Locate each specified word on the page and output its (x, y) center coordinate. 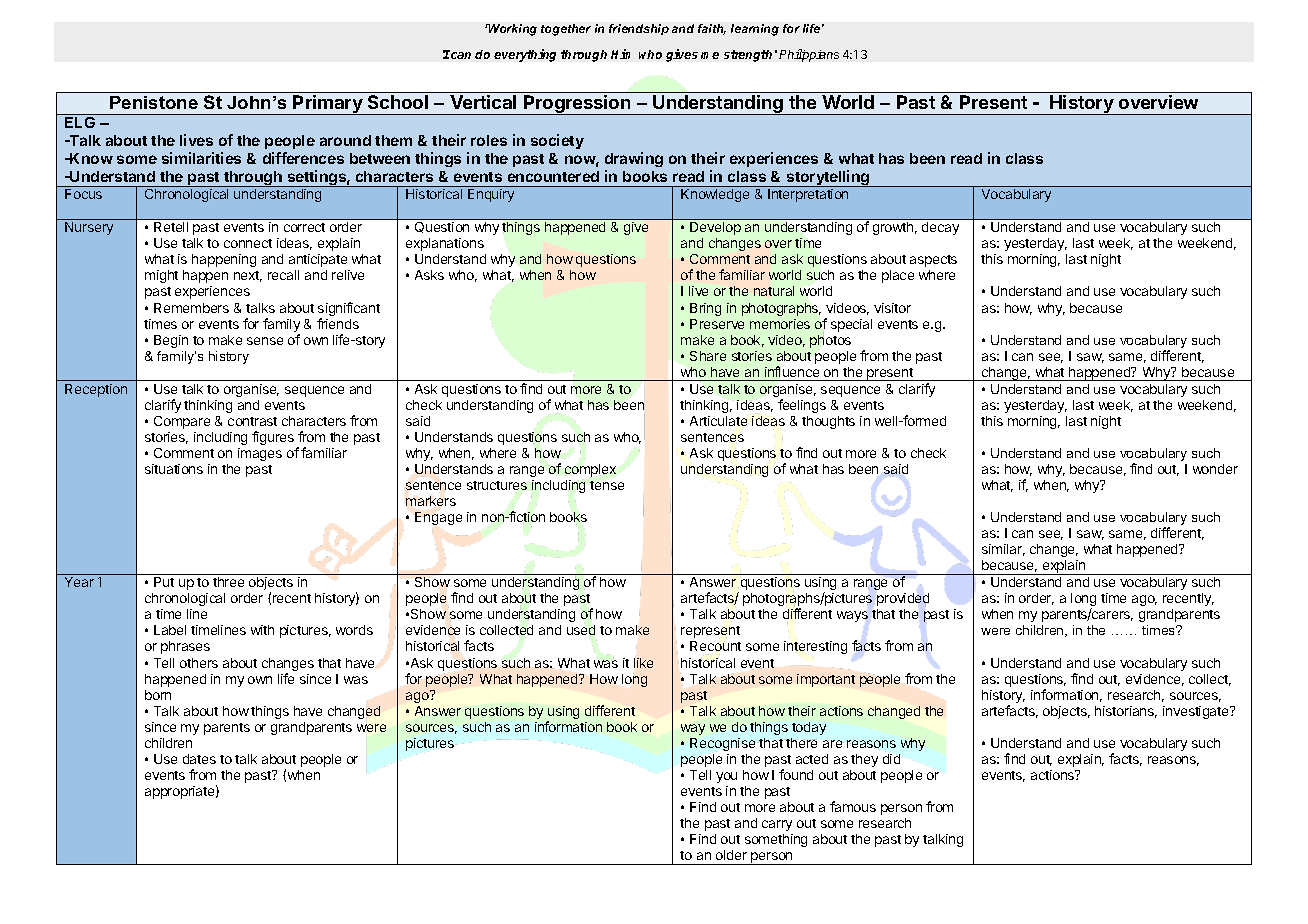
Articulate (718, 421)
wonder (1215, 469)
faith (712, 29)
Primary (328, 105)
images (260, 454)
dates (199, 759)
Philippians (809, 55)
